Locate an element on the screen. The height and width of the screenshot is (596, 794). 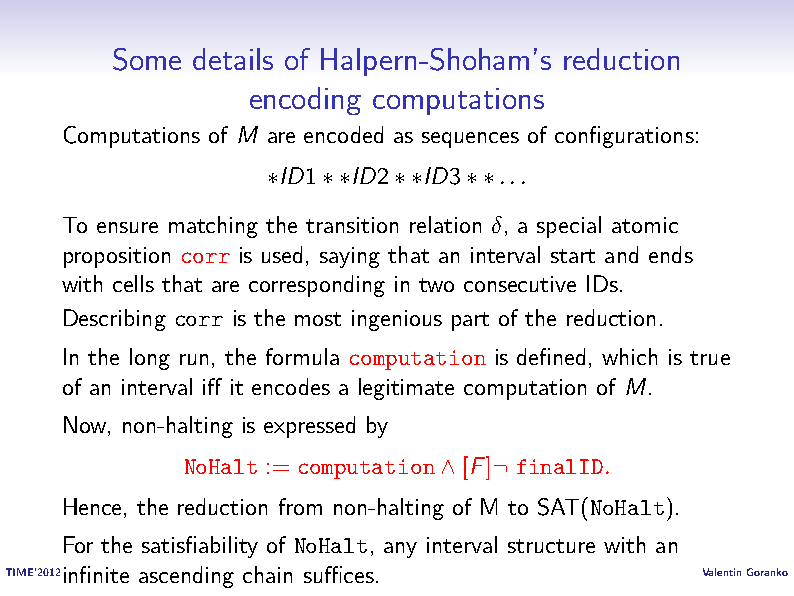
any is located at coordinates (400, 550).
